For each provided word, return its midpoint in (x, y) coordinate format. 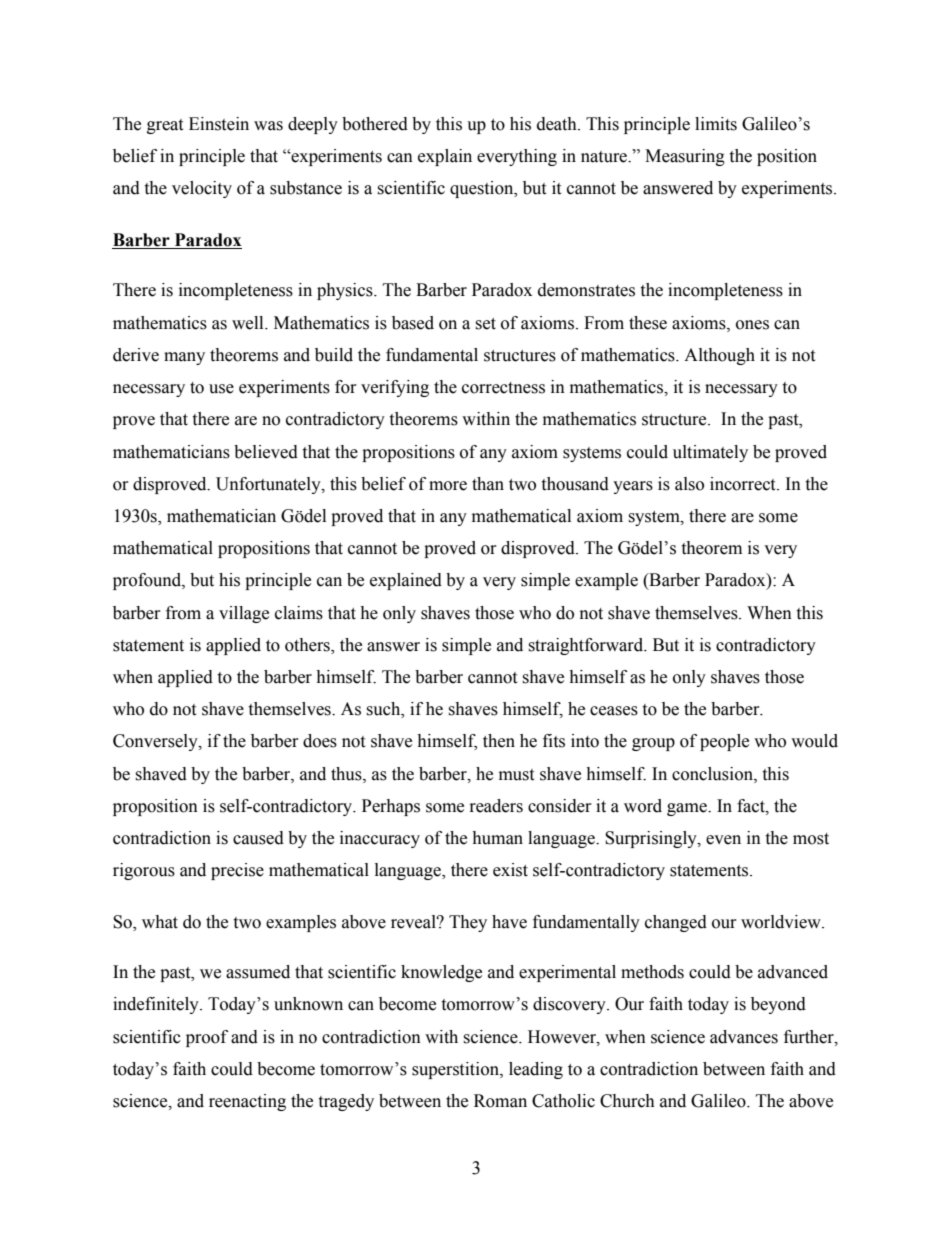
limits (716, 124)
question (483, 189)
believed (266, 452)
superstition (456, 1070)
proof (207, 1038)
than (488, 484)
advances (744, 1037)
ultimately (710, 453)
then (499, 741)
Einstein (219, 124)
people (724, 742)
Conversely (156, 742)
